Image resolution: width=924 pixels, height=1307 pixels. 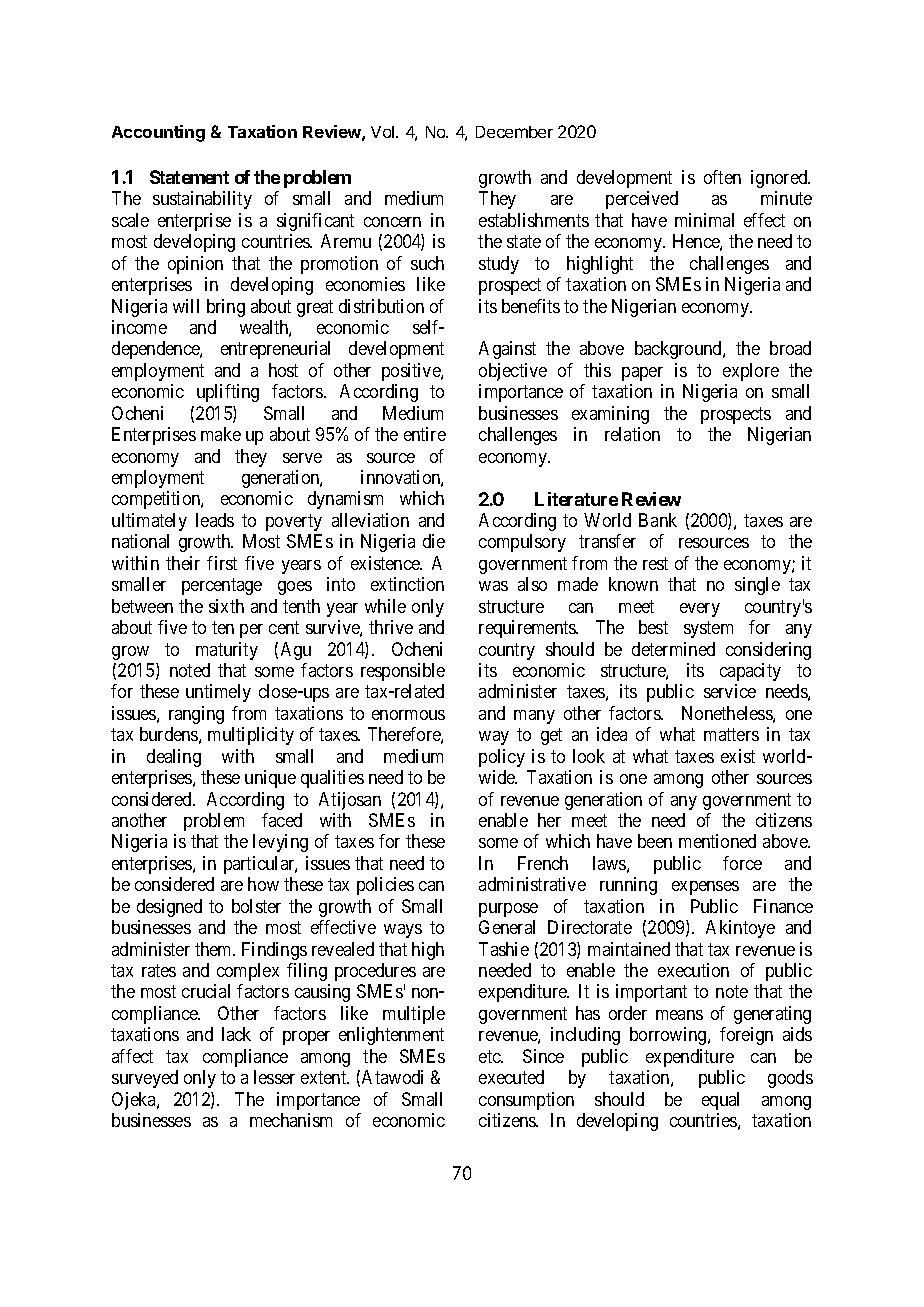 I want to click on was, so click(x=493, y=586).
